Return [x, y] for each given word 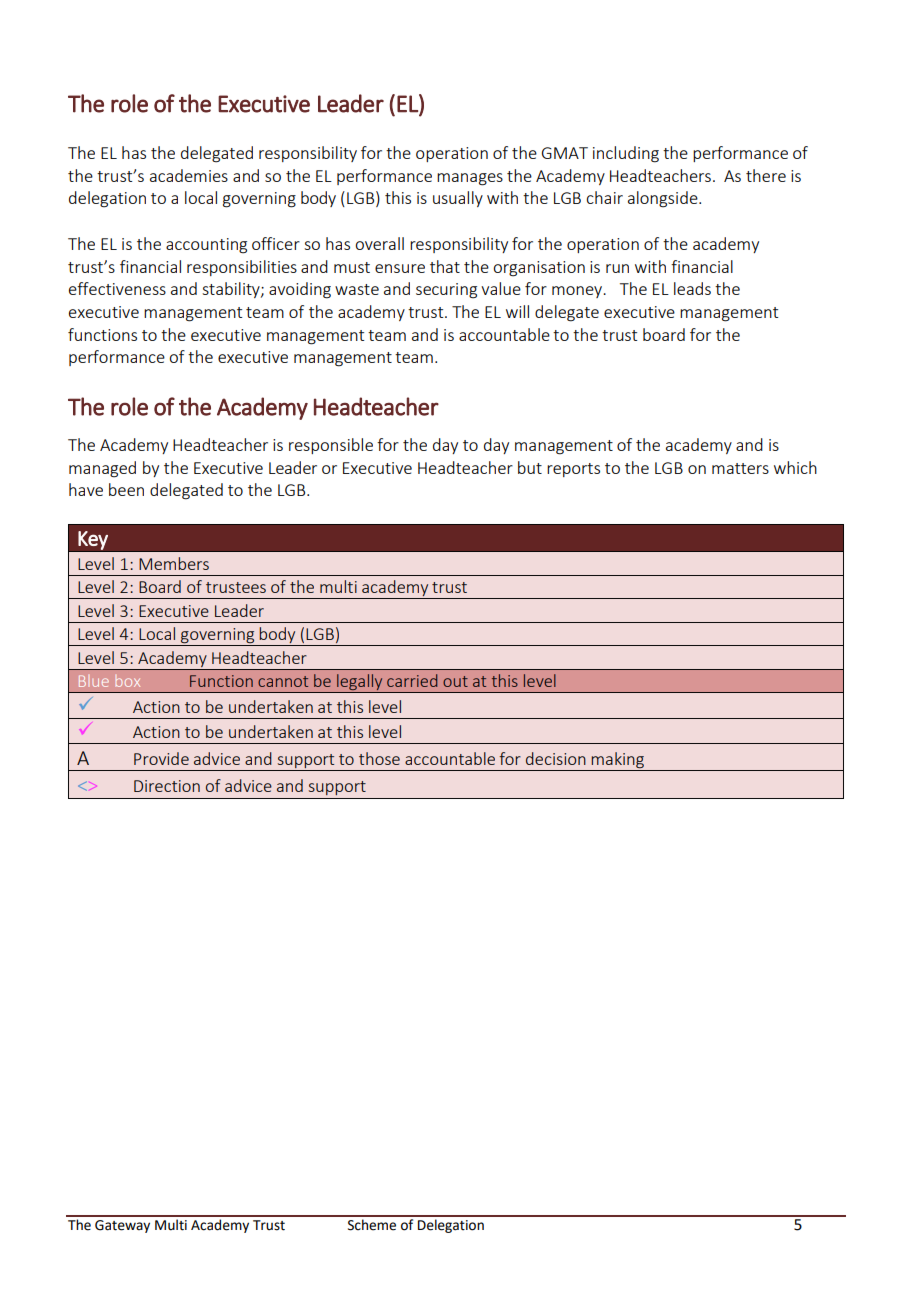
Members [174, 563]
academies [189, 175]
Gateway [122, 1226]
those [379, 758]
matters [740, 468]
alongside [664, 199]
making [617, 760]
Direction [167, 786]
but [530, 467]
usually [458, 199]
